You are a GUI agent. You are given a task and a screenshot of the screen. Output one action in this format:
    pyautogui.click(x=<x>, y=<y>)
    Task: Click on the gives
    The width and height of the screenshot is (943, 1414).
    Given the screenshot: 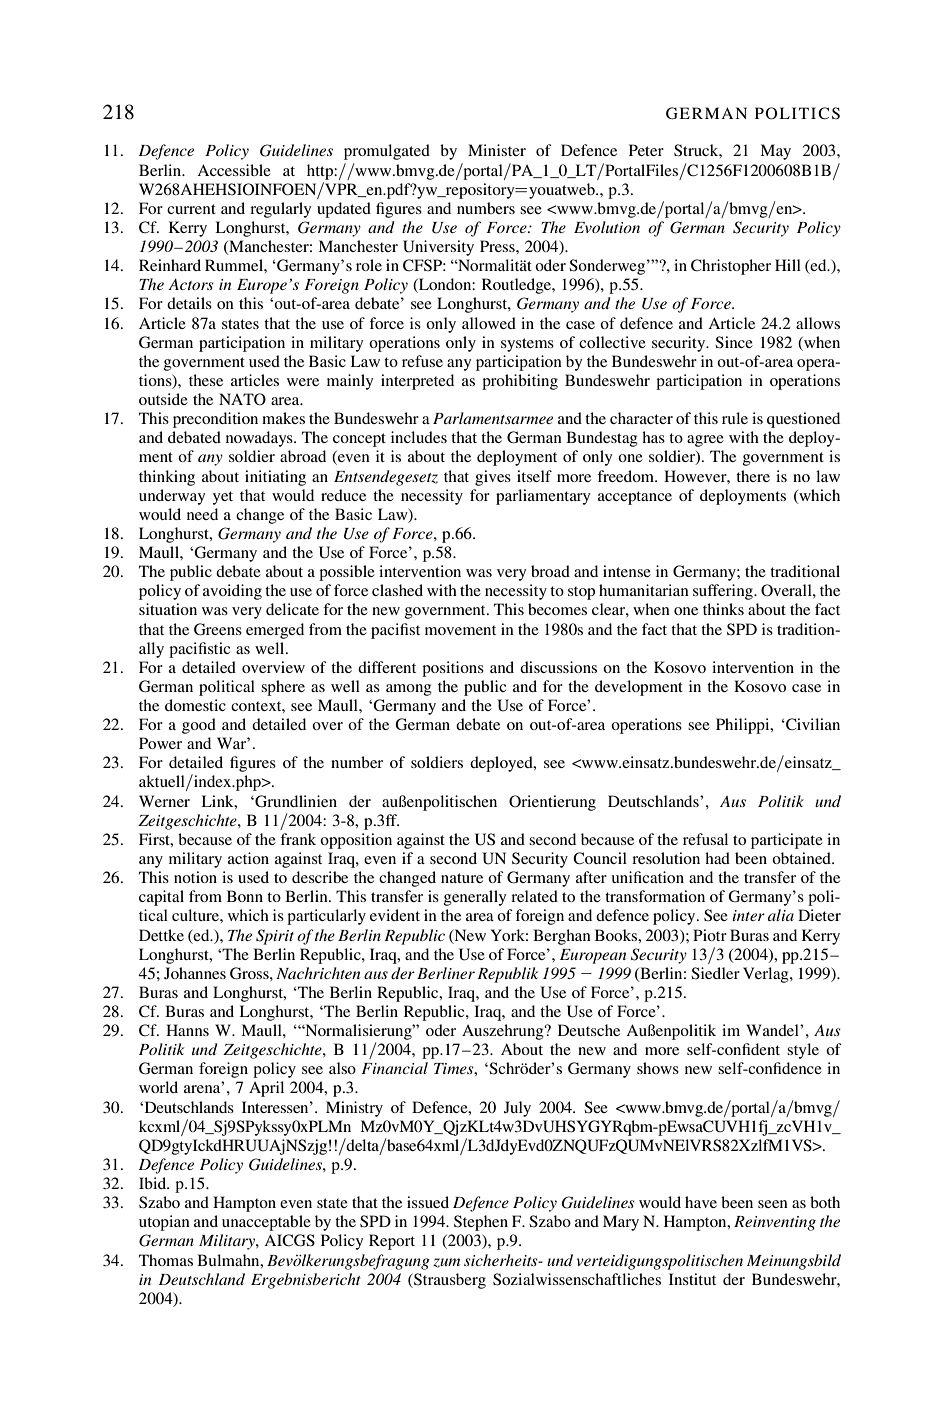 What is the action you would take?
    pyautogui.click(x=493, y=478)
